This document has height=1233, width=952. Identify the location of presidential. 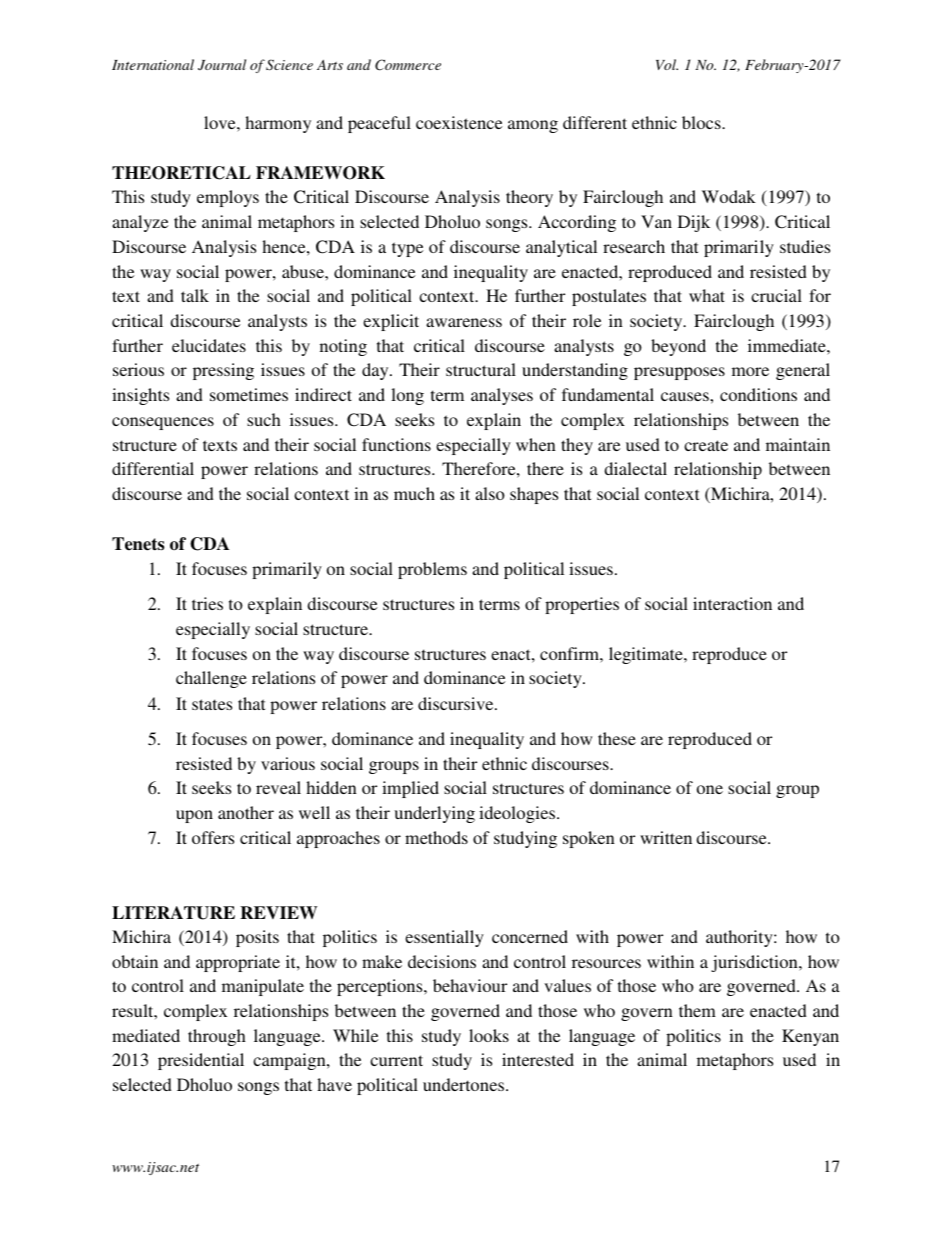
(201, 1061).
